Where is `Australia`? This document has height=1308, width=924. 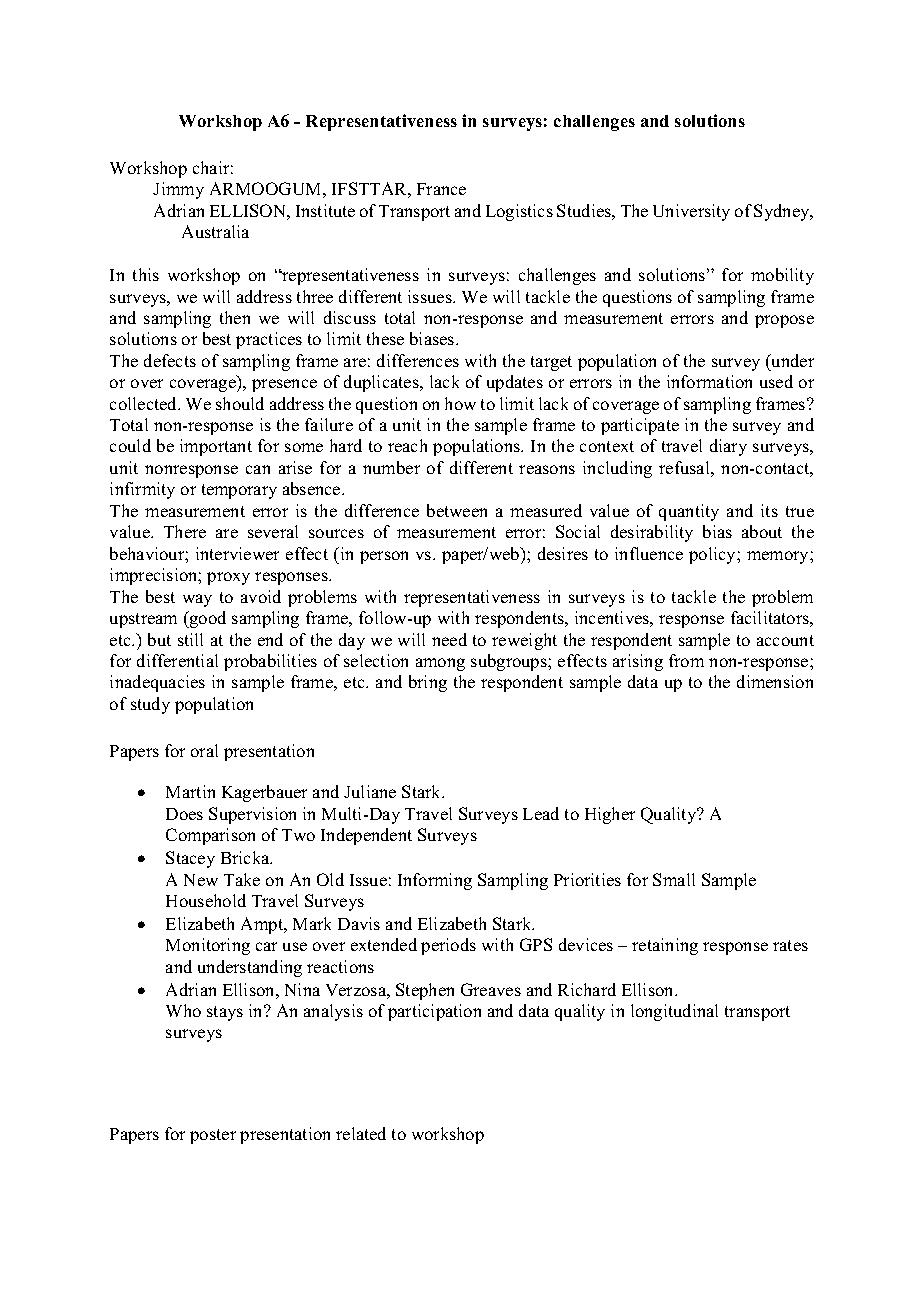
Australia is located at coordinates (215, 231).
